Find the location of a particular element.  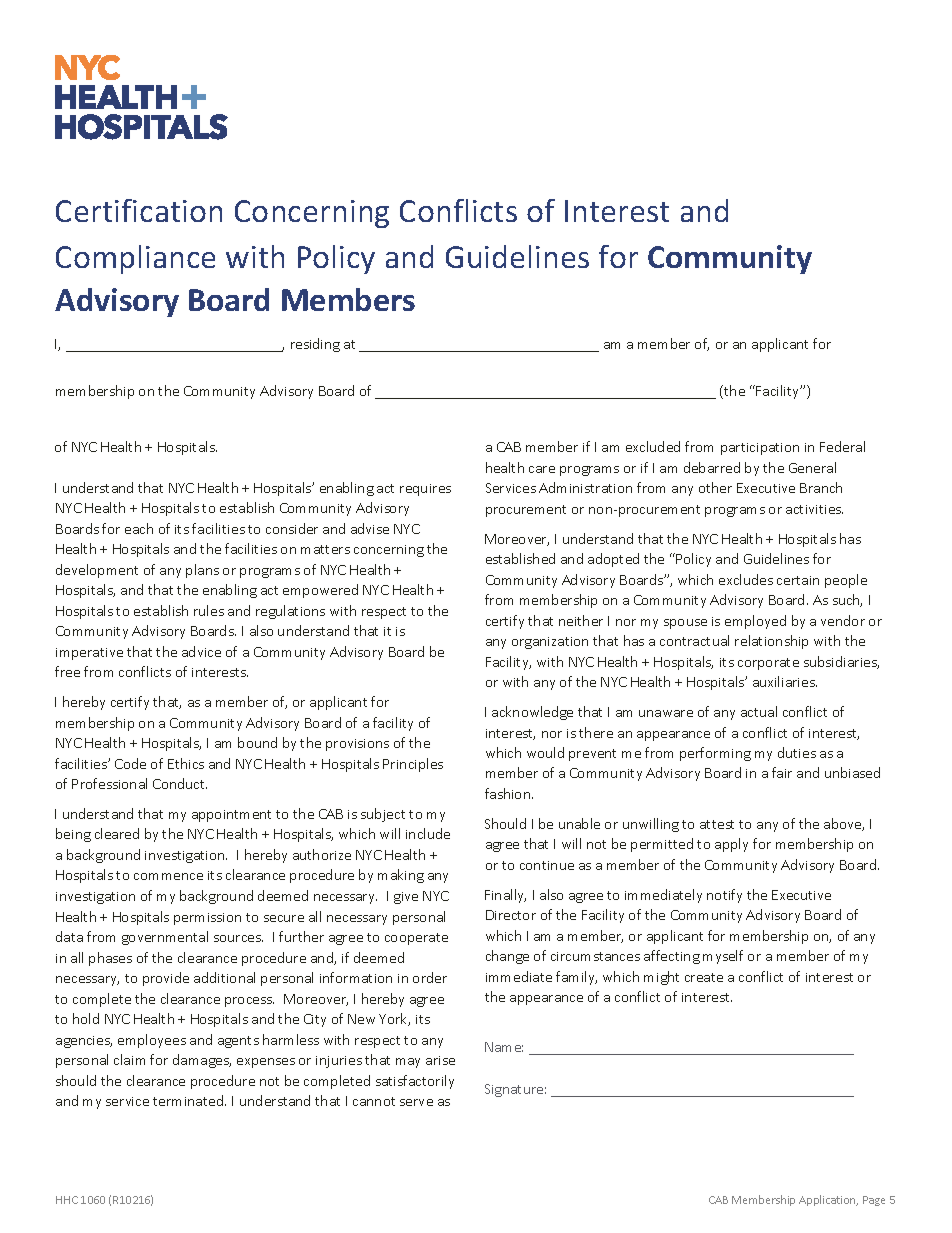

serve is located at coordinates (416, 1102).
